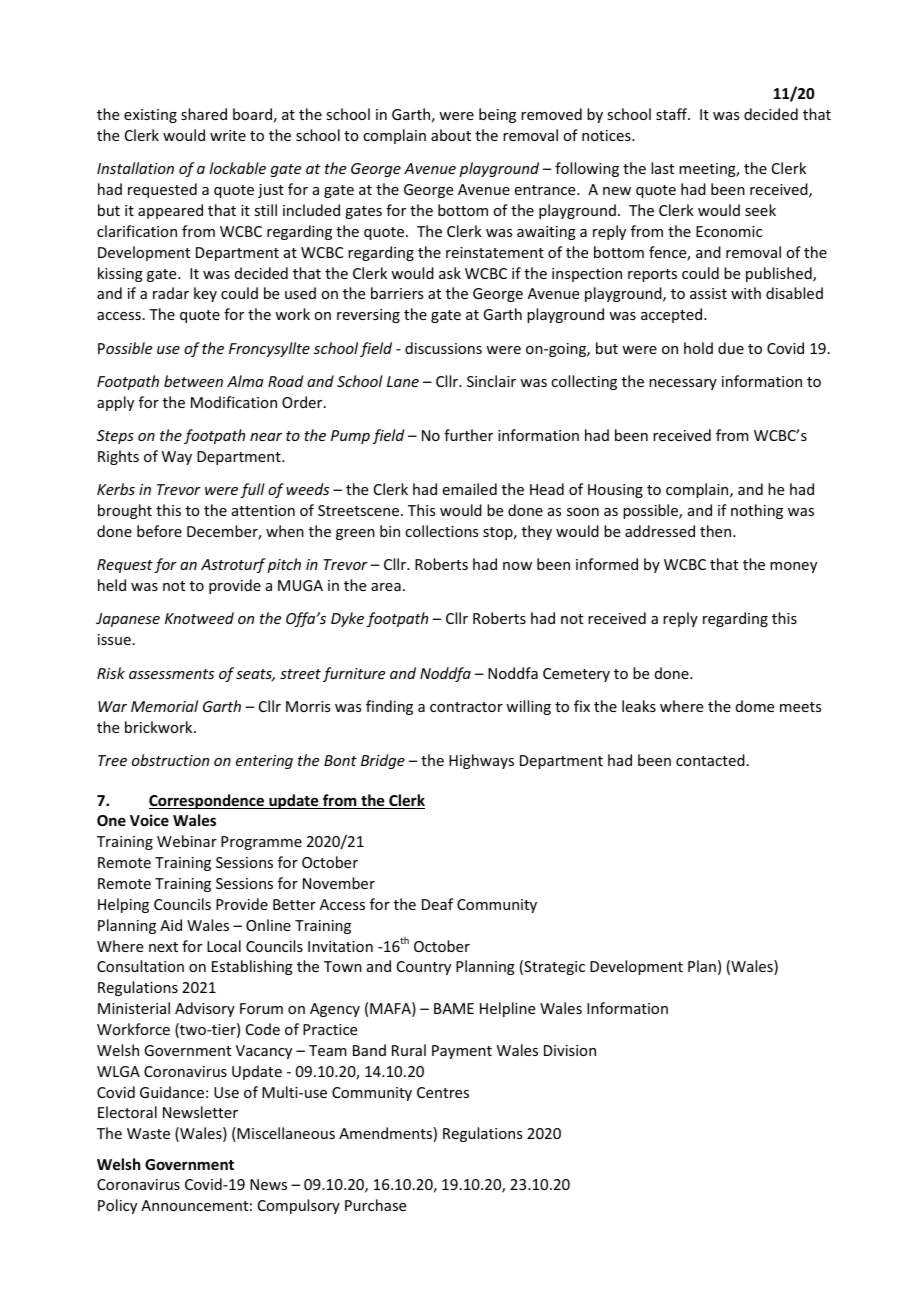 The width and height of the page is (924, 1308). Describe the element at coordinates (673, 114) in the page. I see `staff` at that location.
